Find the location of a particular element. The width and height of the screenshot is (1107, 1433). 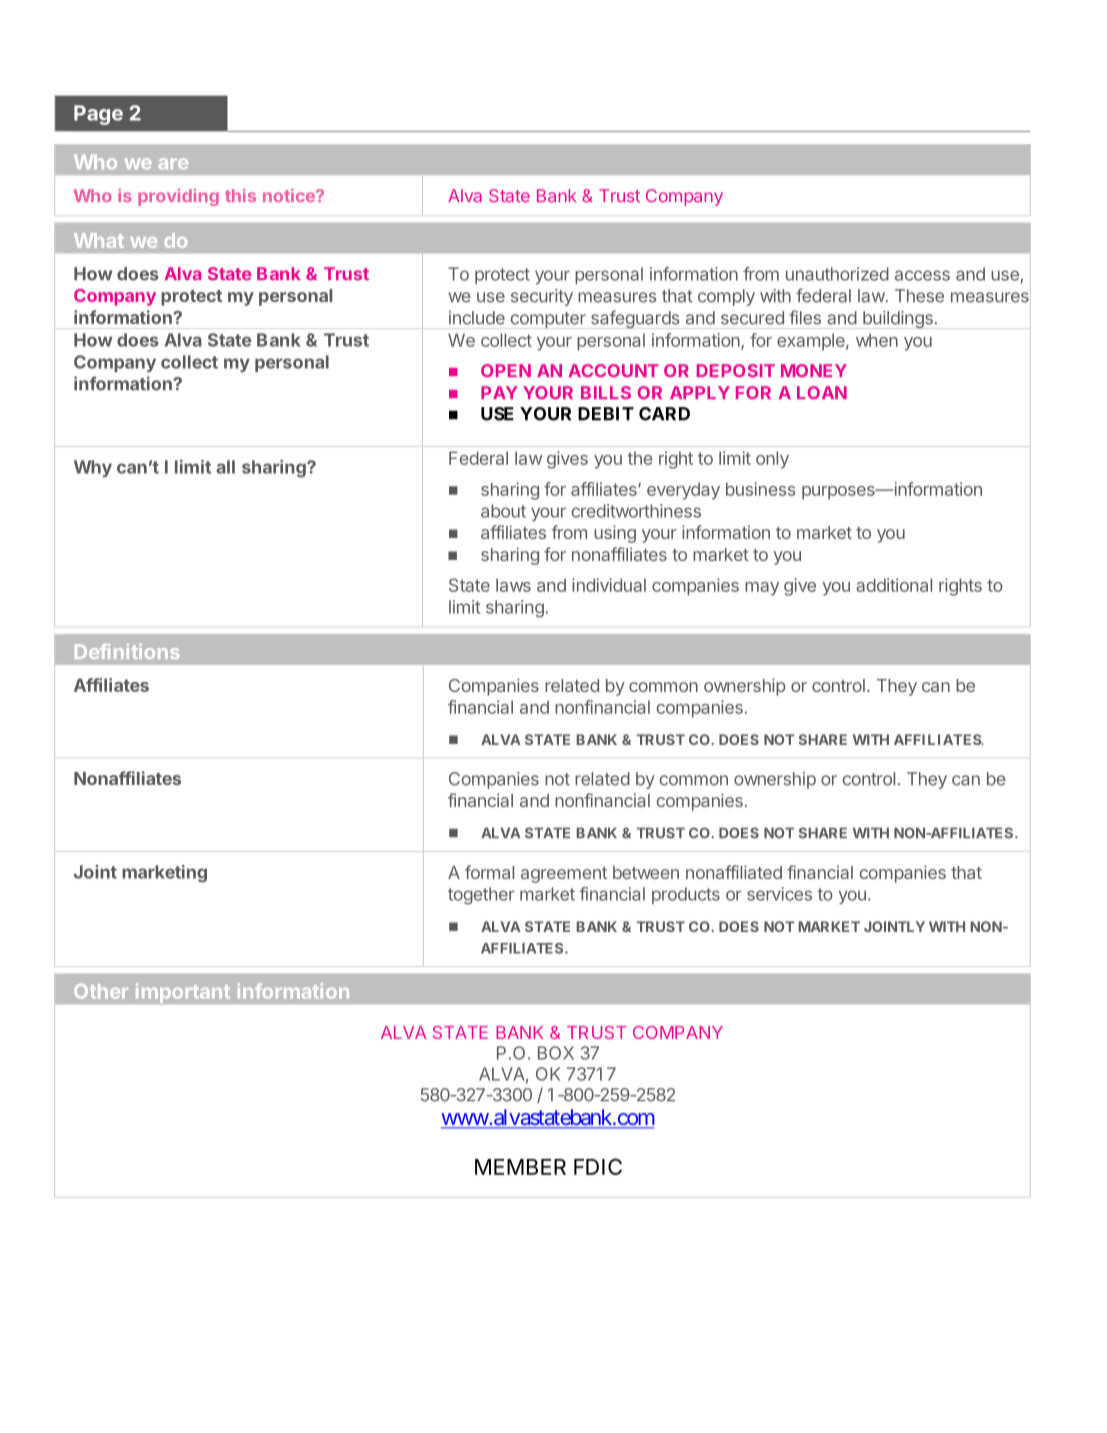

laws is located at coordinates (513, 585).
